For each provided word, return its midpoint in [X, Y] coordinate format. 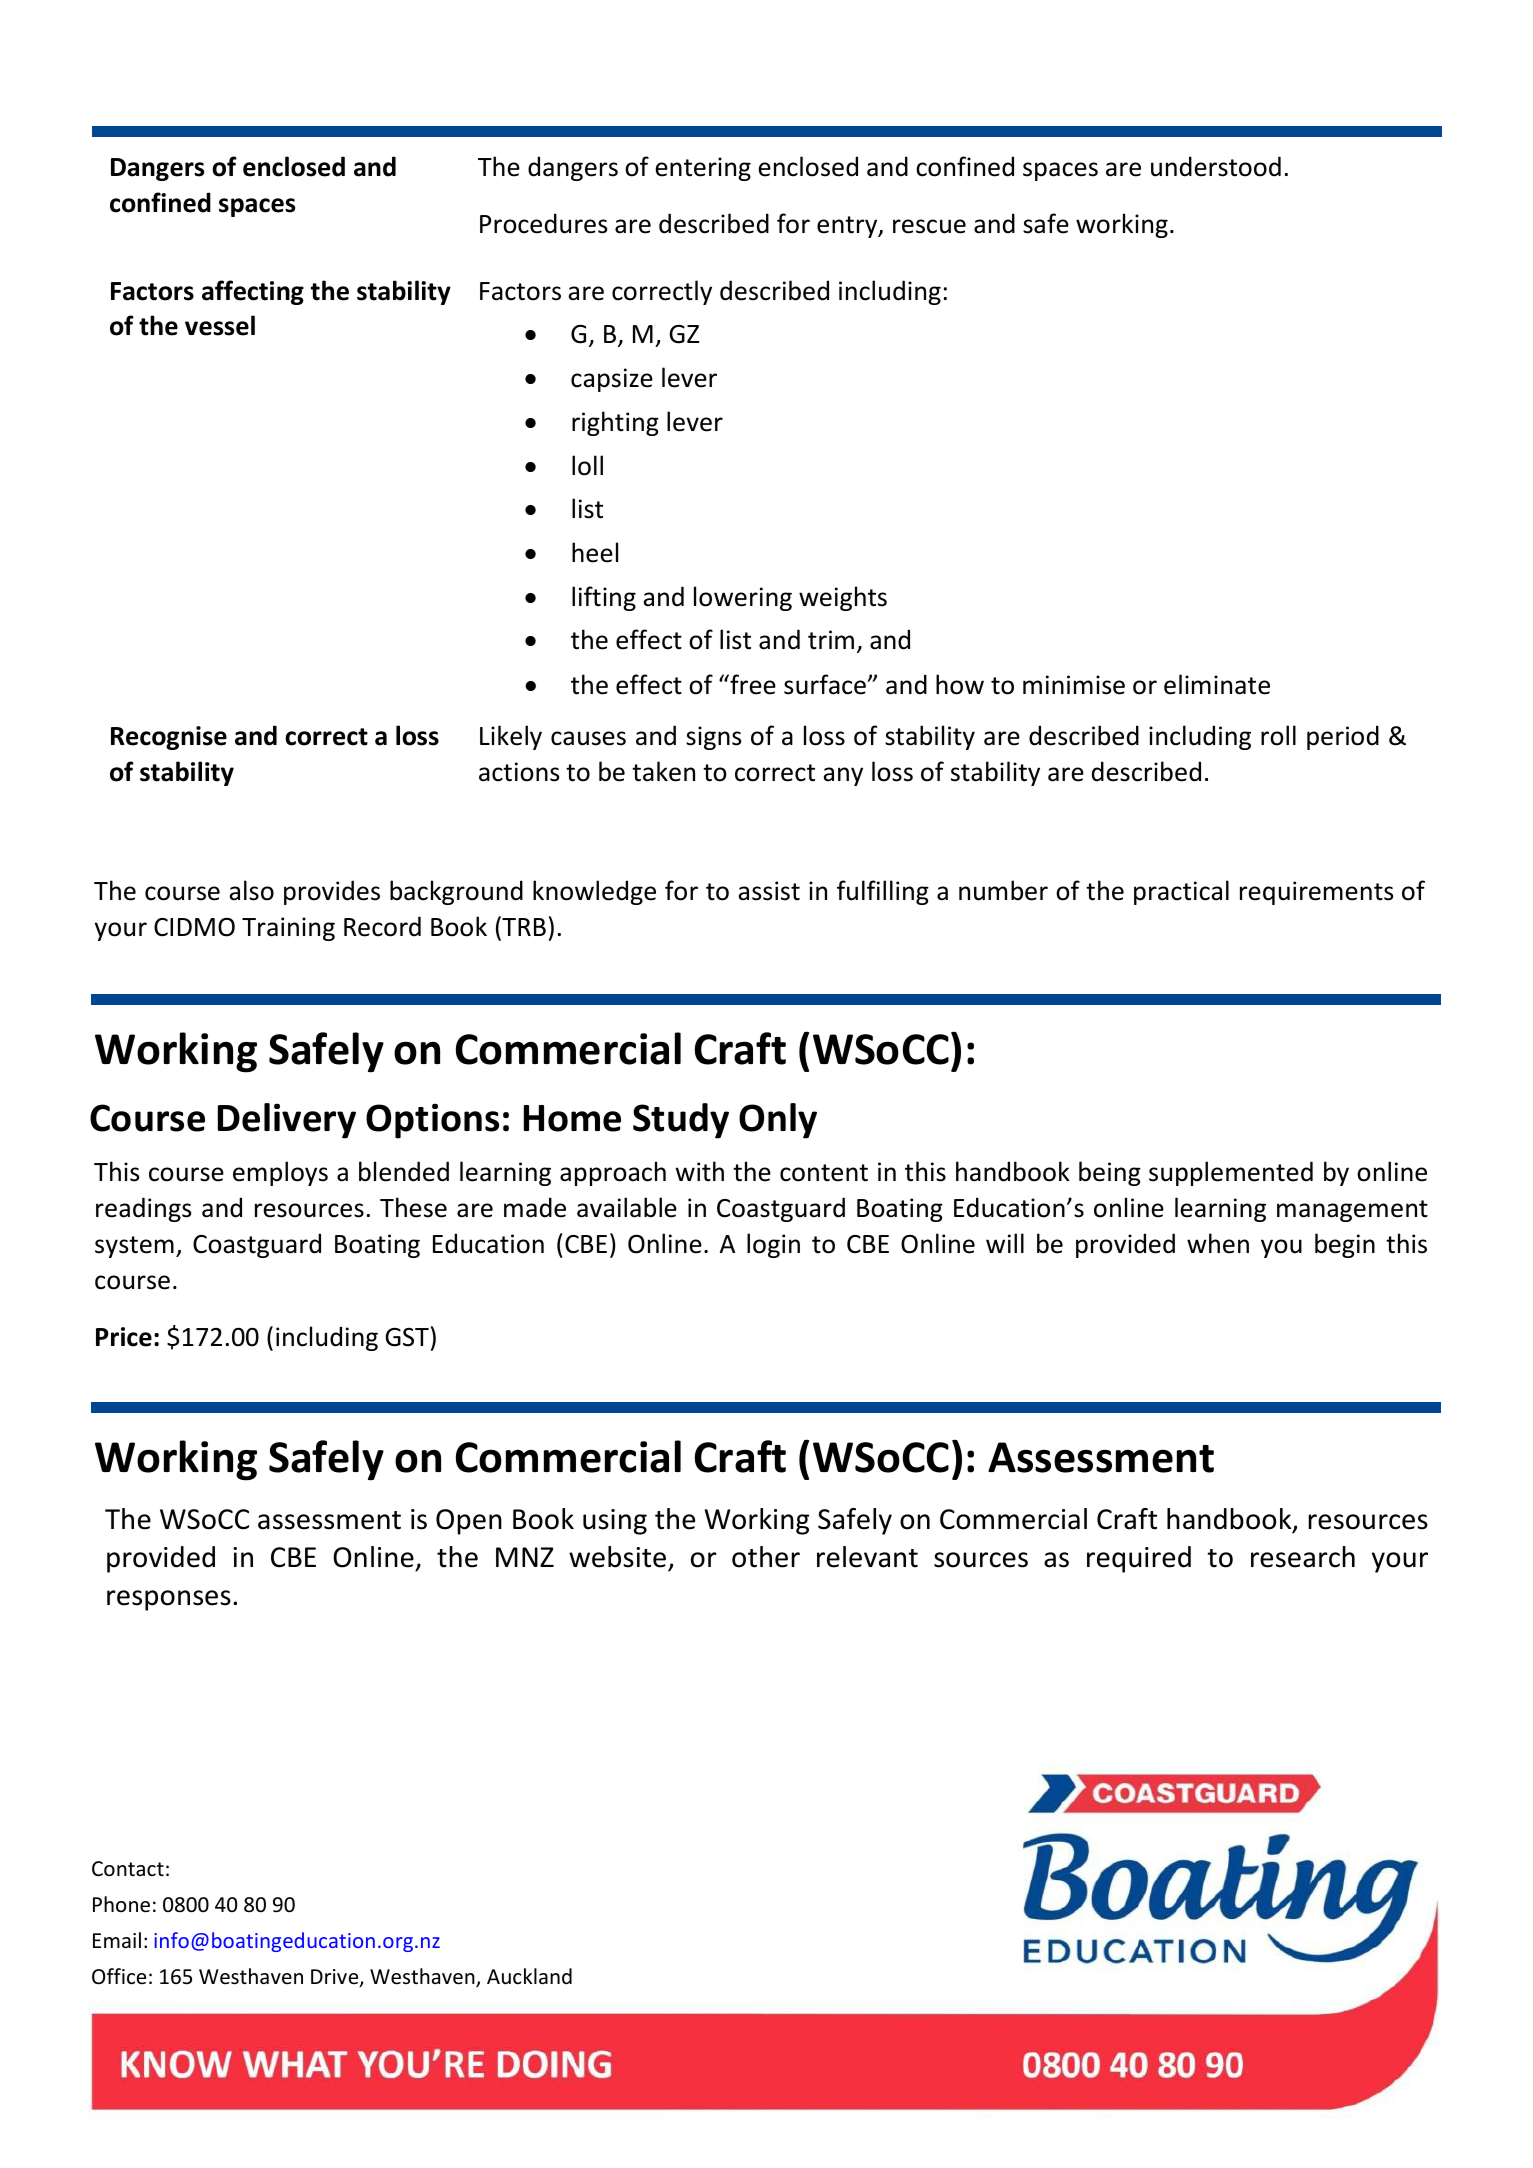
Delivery [287, 1121]
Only [778, 1121]
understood [1216, 166]
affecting [253, 292]
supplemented [1231, 1173]
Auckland [529, 1976]
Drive [336, 1978]
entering [703, 169]
